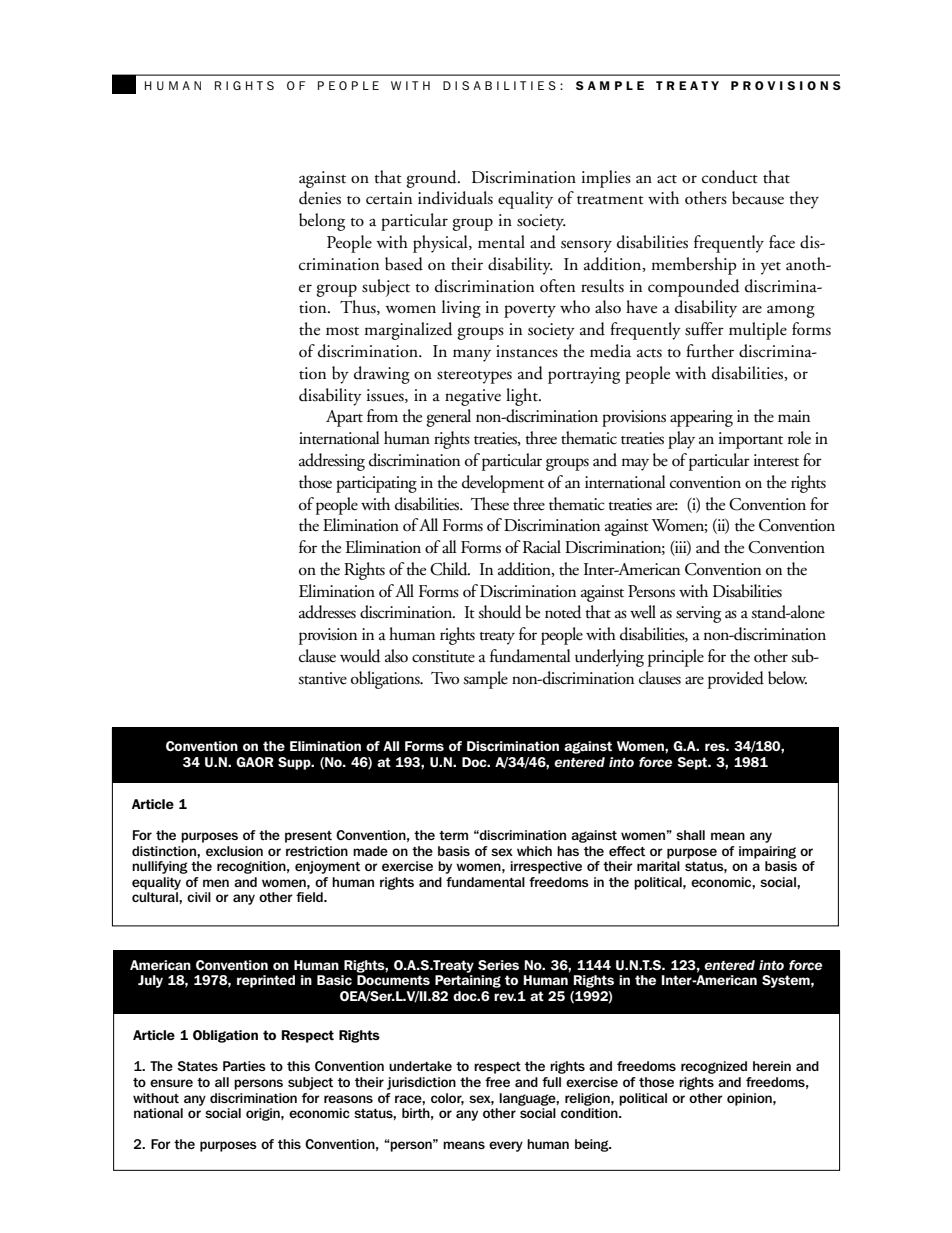  I want to click on shall, so click(690, 835).
